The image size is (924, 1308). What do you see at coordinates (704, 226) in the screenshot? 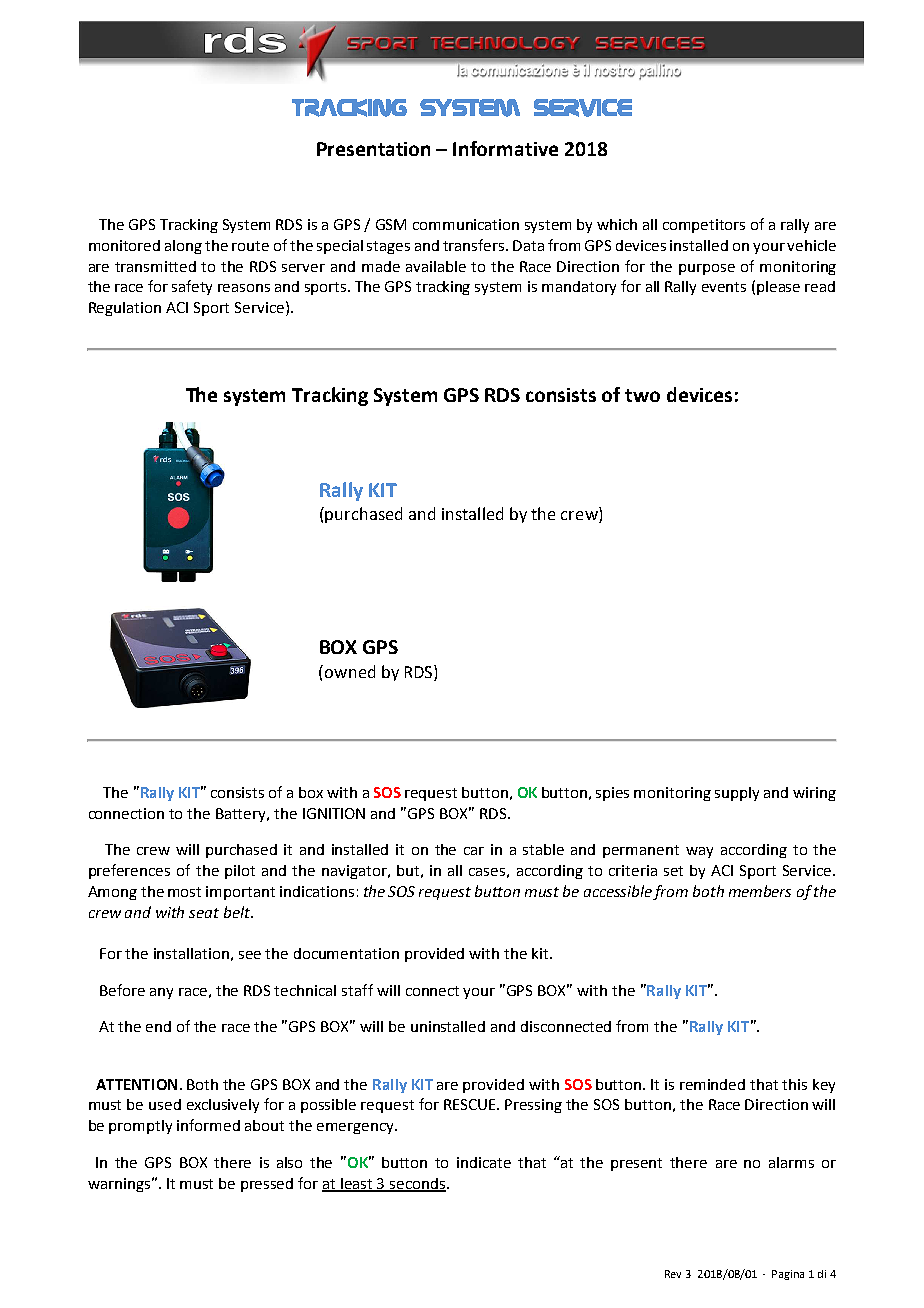
I see `competitors` at bounding box center [704, 226].
